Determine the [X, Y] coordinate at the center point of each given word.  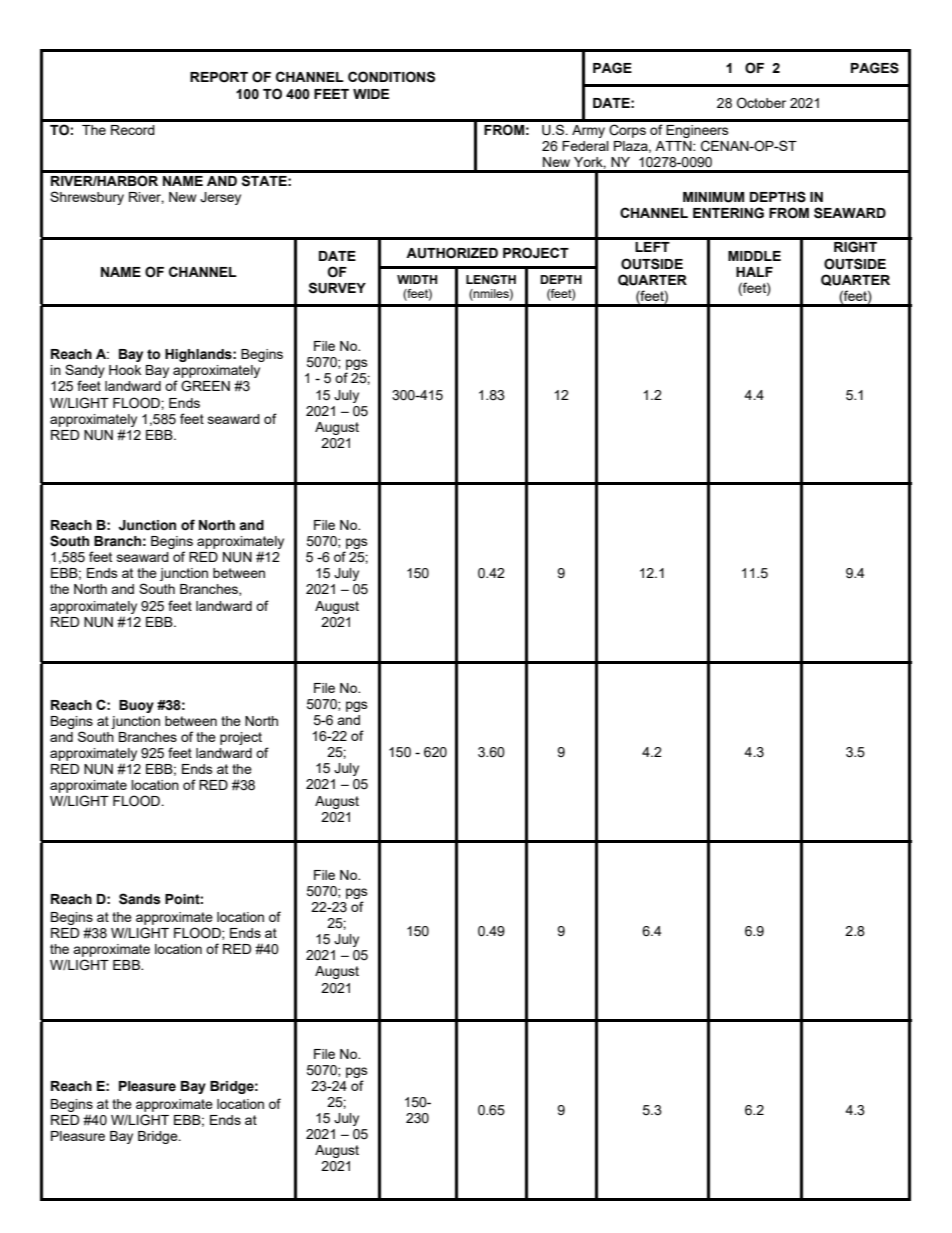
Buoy [136, 706]
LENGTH [491, 279]
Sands [140, 899]
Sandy [85, 372]
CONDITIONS [391, 77]
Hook [125, 370]
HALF [754, 272]
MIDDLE [754, 256]
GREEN [205, 386]
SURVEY [337, 288]
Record [133, 130]
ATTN [674, 146]
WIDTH [417, 279]
